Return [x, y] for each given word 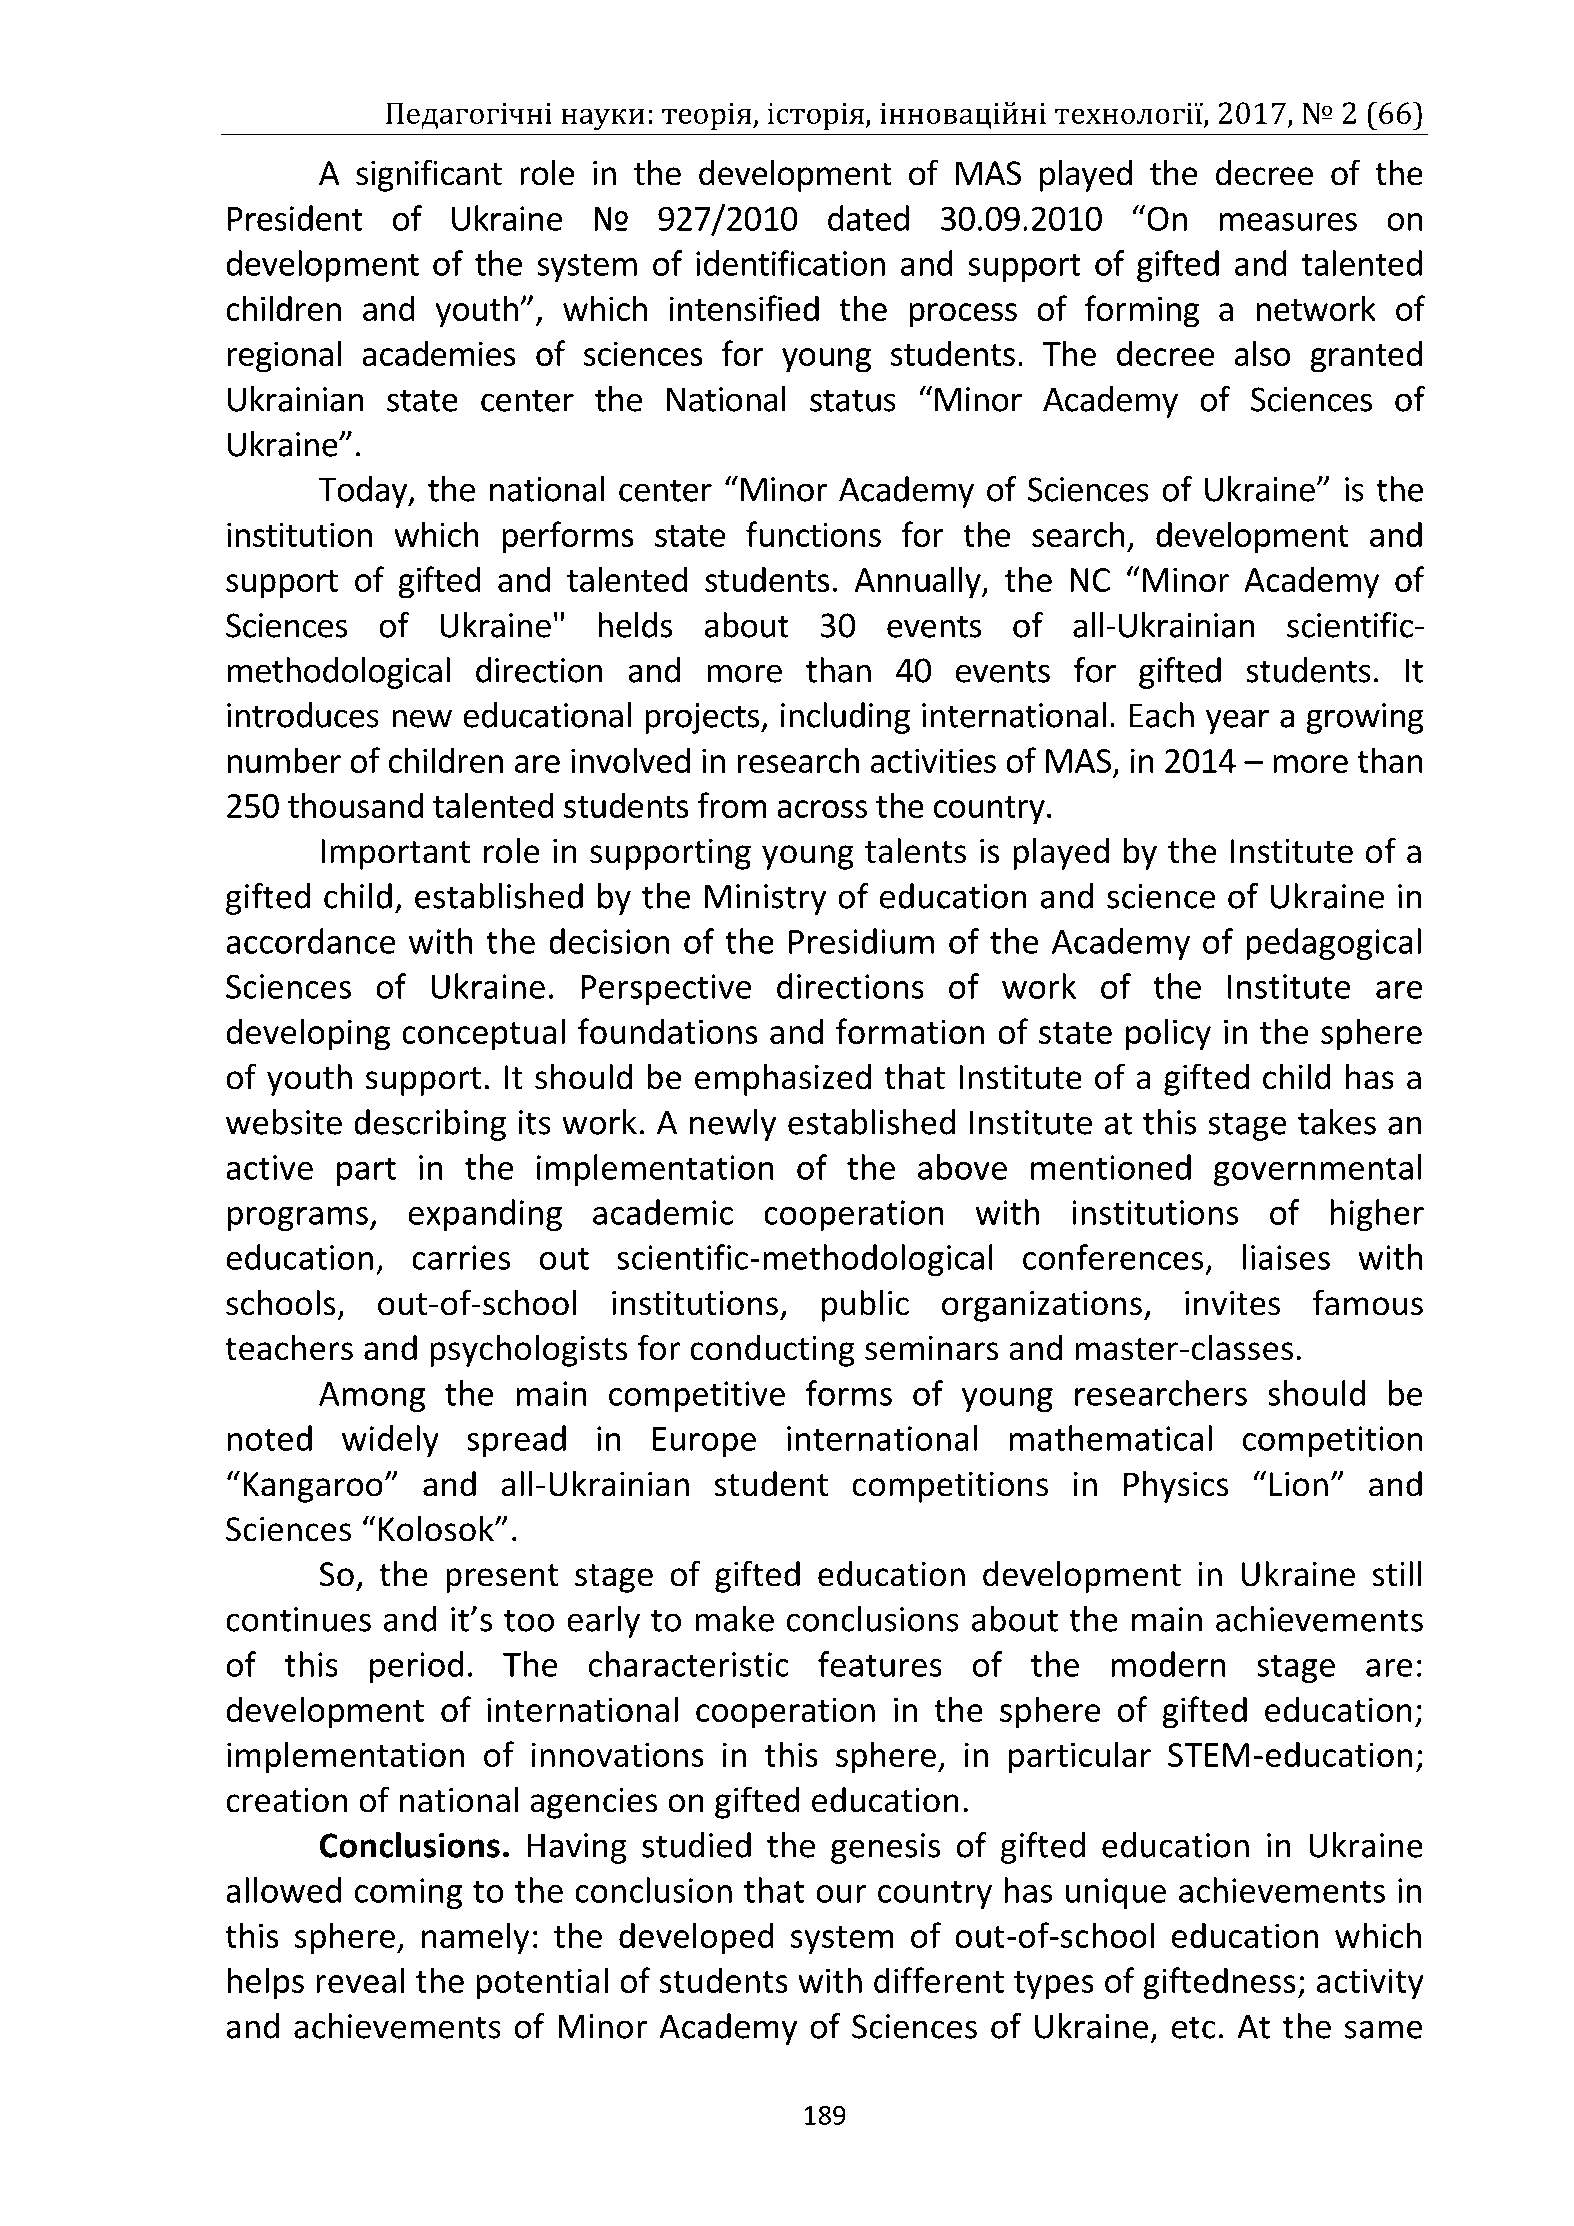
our [841, 1894]
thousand [355, 805]
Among [372, 1397]
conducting [772, 1351]
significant [429, 175]
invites [1232, 1303]
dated [868, 218]
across [822, 809]
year [1237, 721]
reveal [360, 1980]
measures [1288, 222]
